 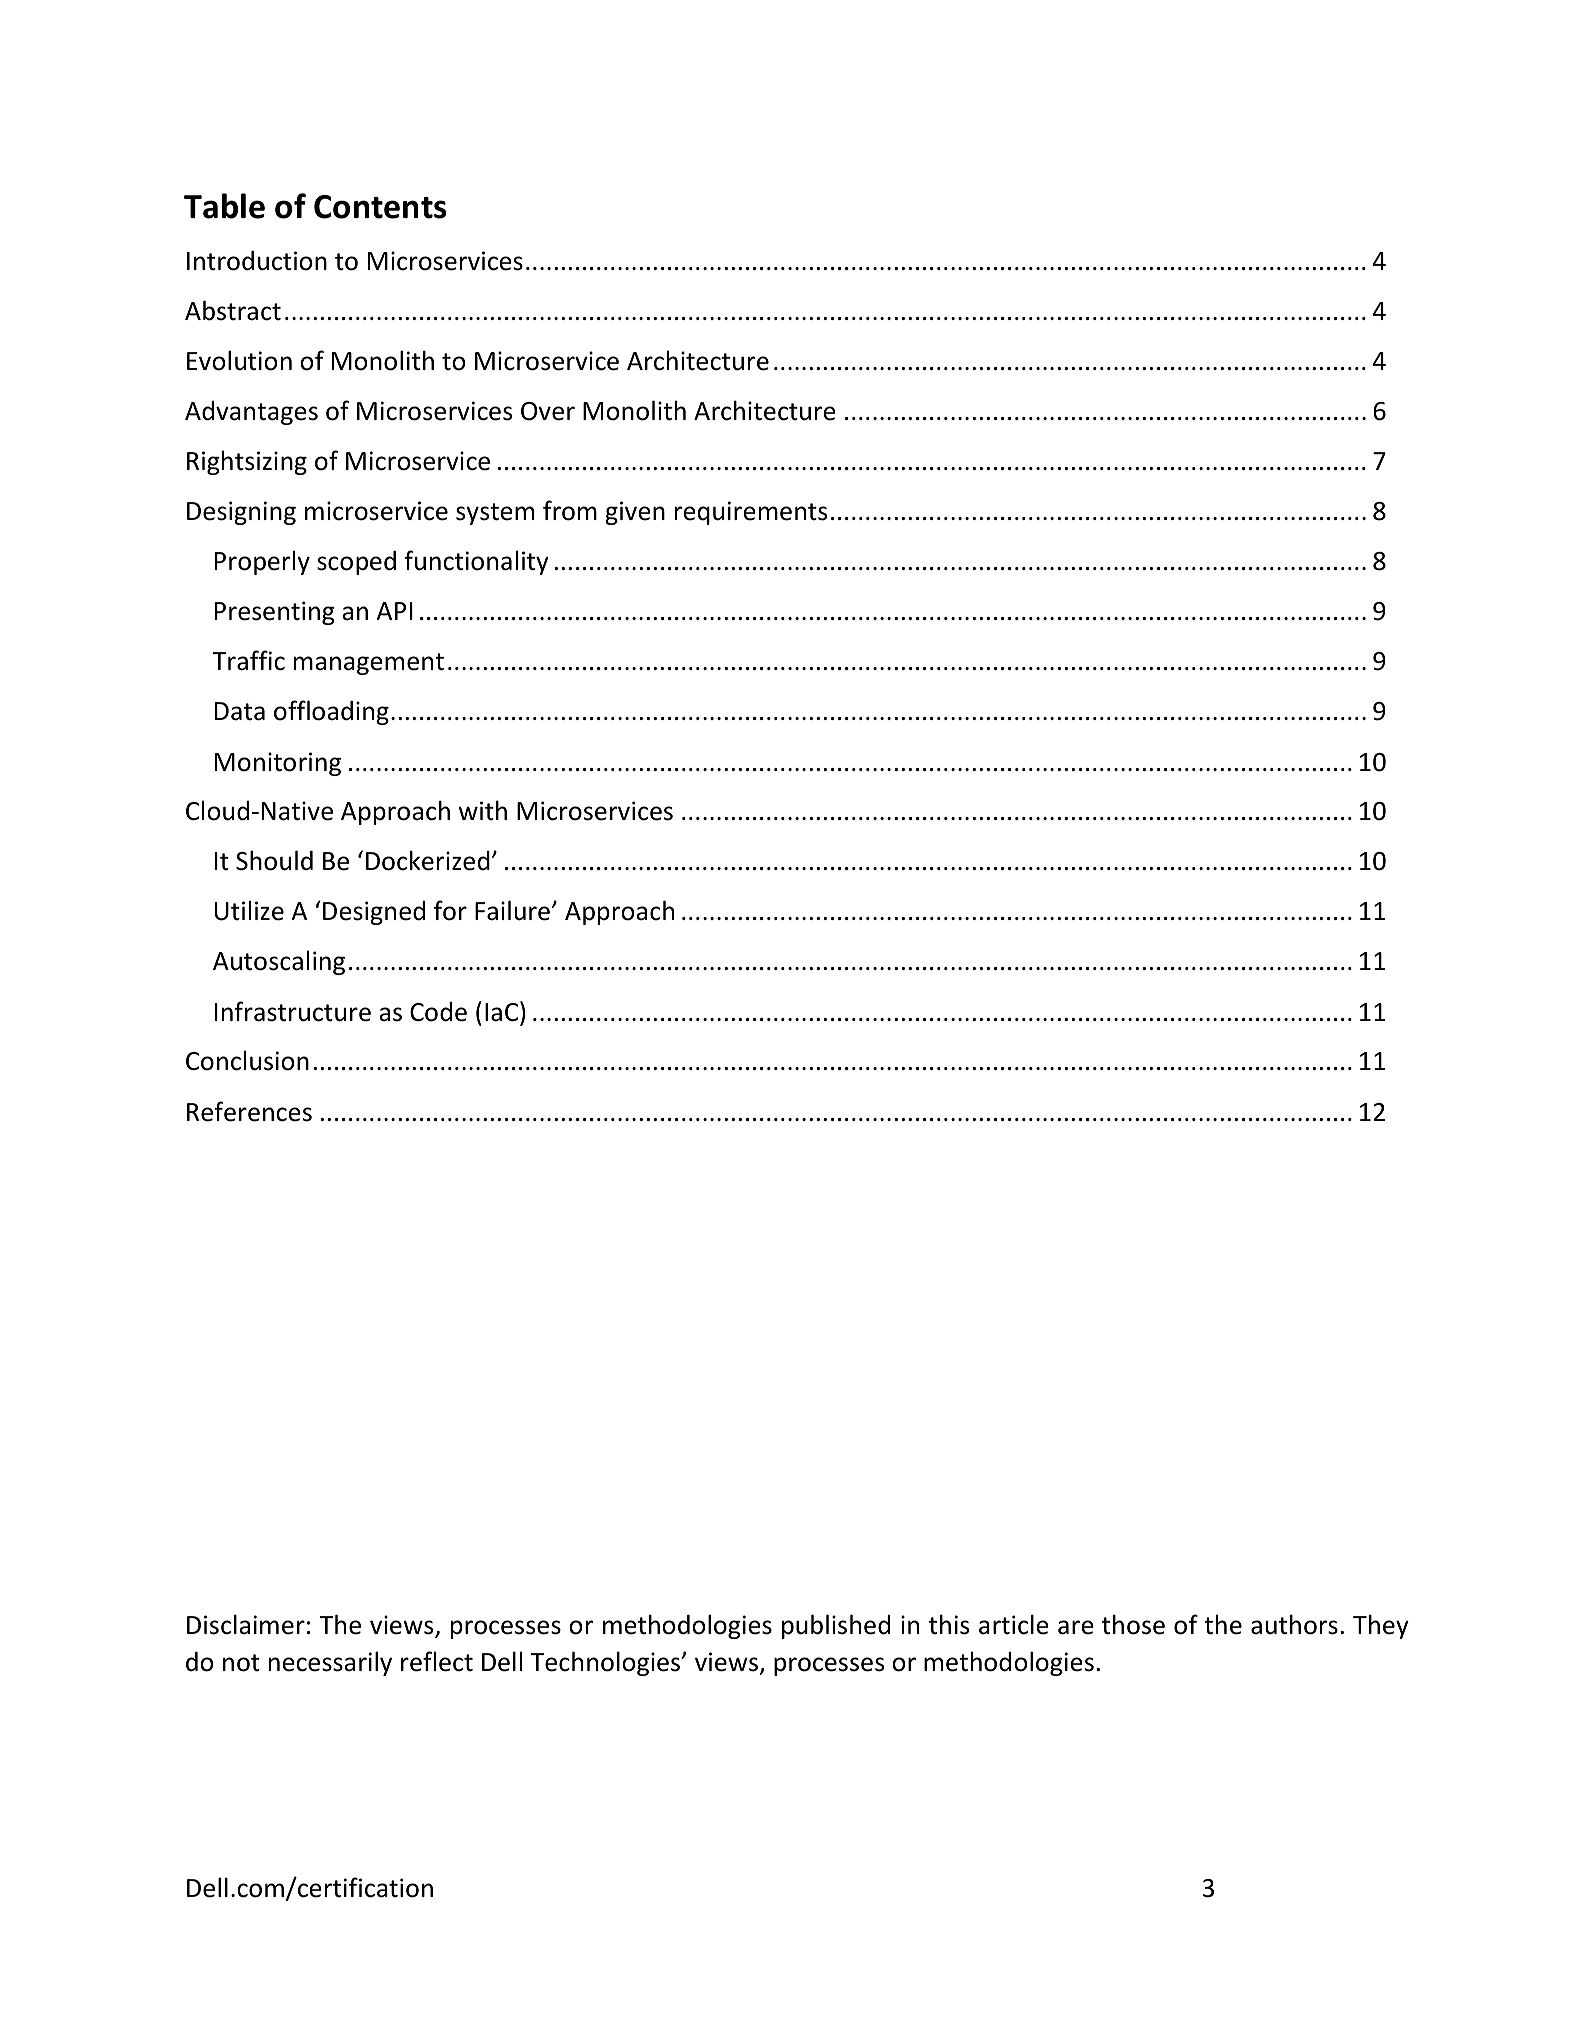 What do you see at coordinates (635, 513) in the screenshot?
I see `given` at bounding box center [635, 513].
